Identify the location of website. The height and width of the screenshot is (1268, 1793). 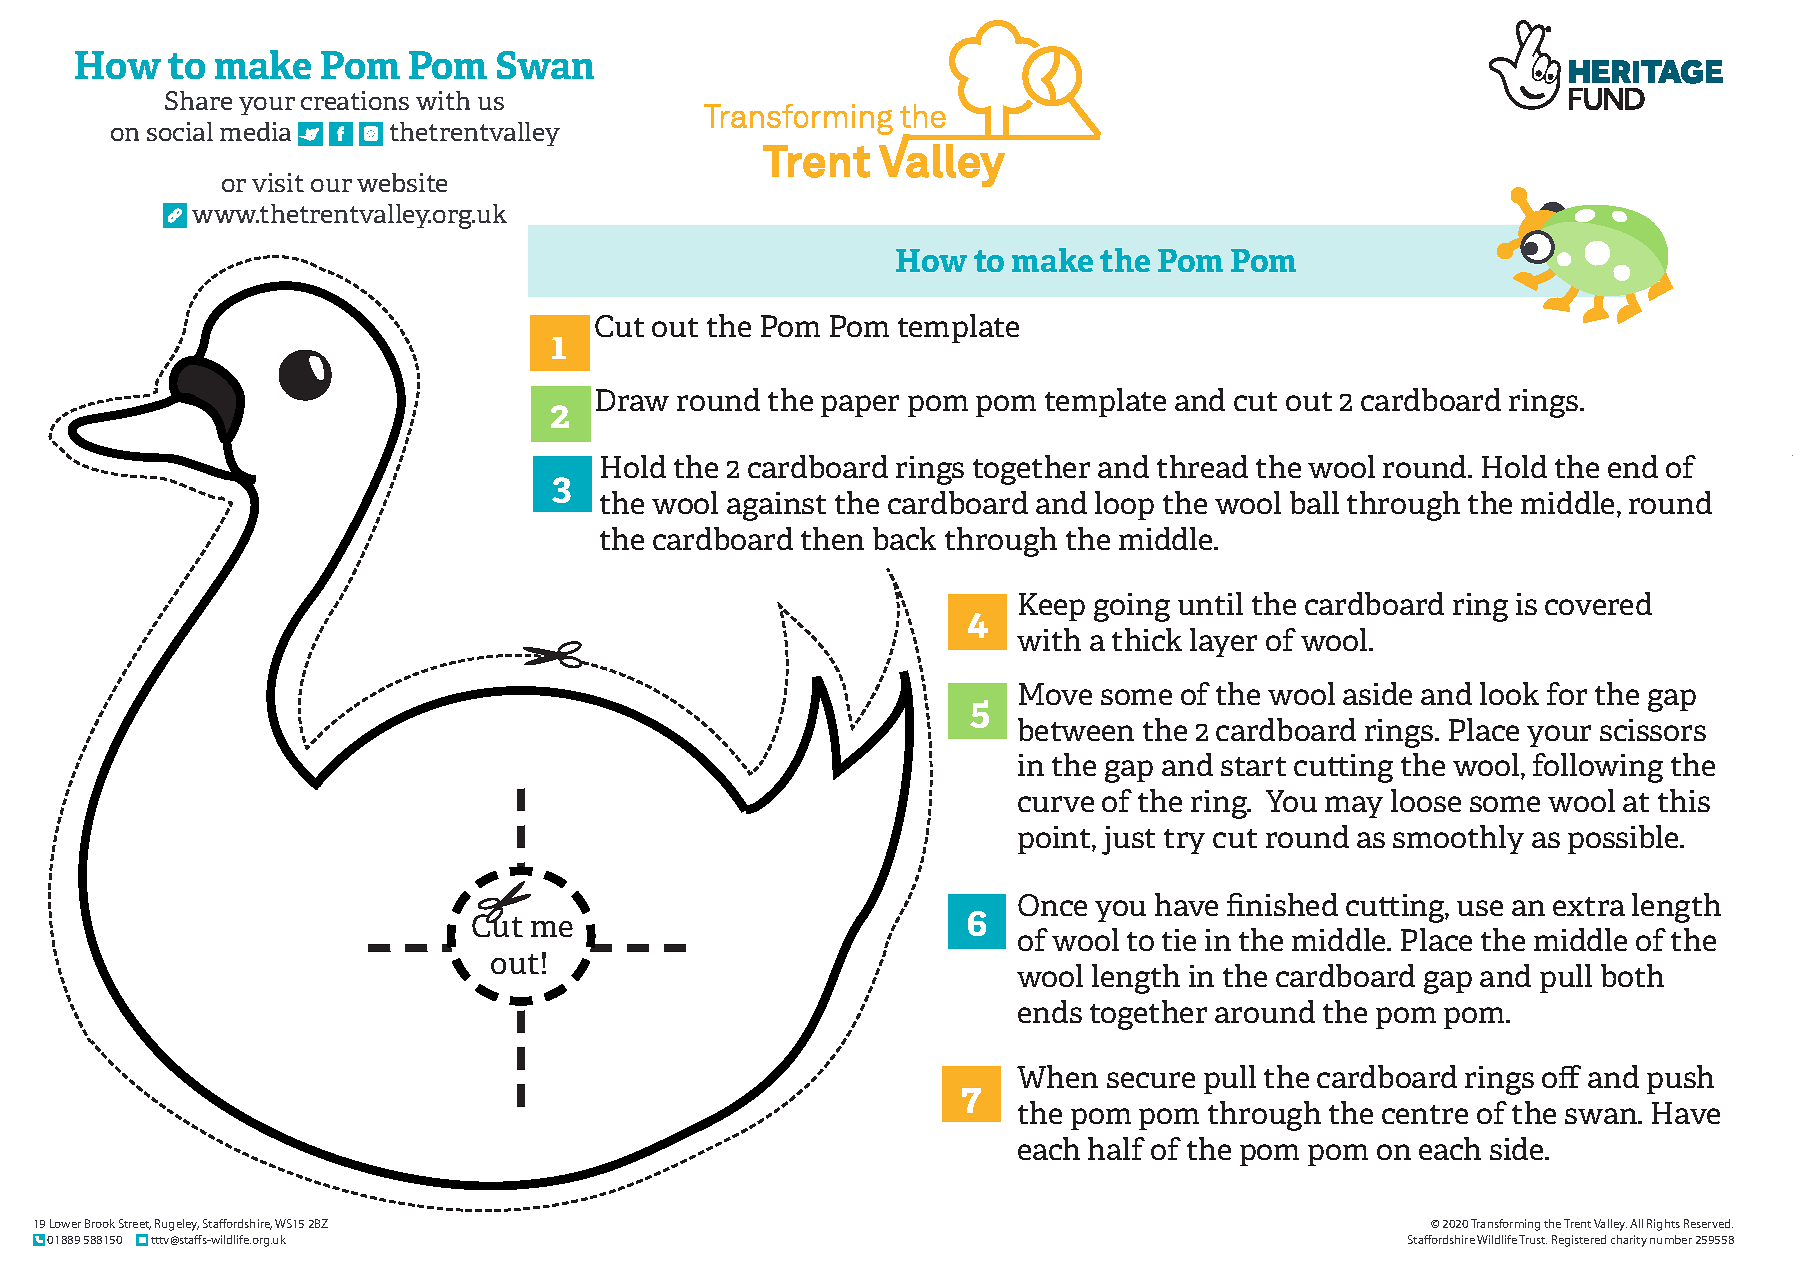
(402, 182).
